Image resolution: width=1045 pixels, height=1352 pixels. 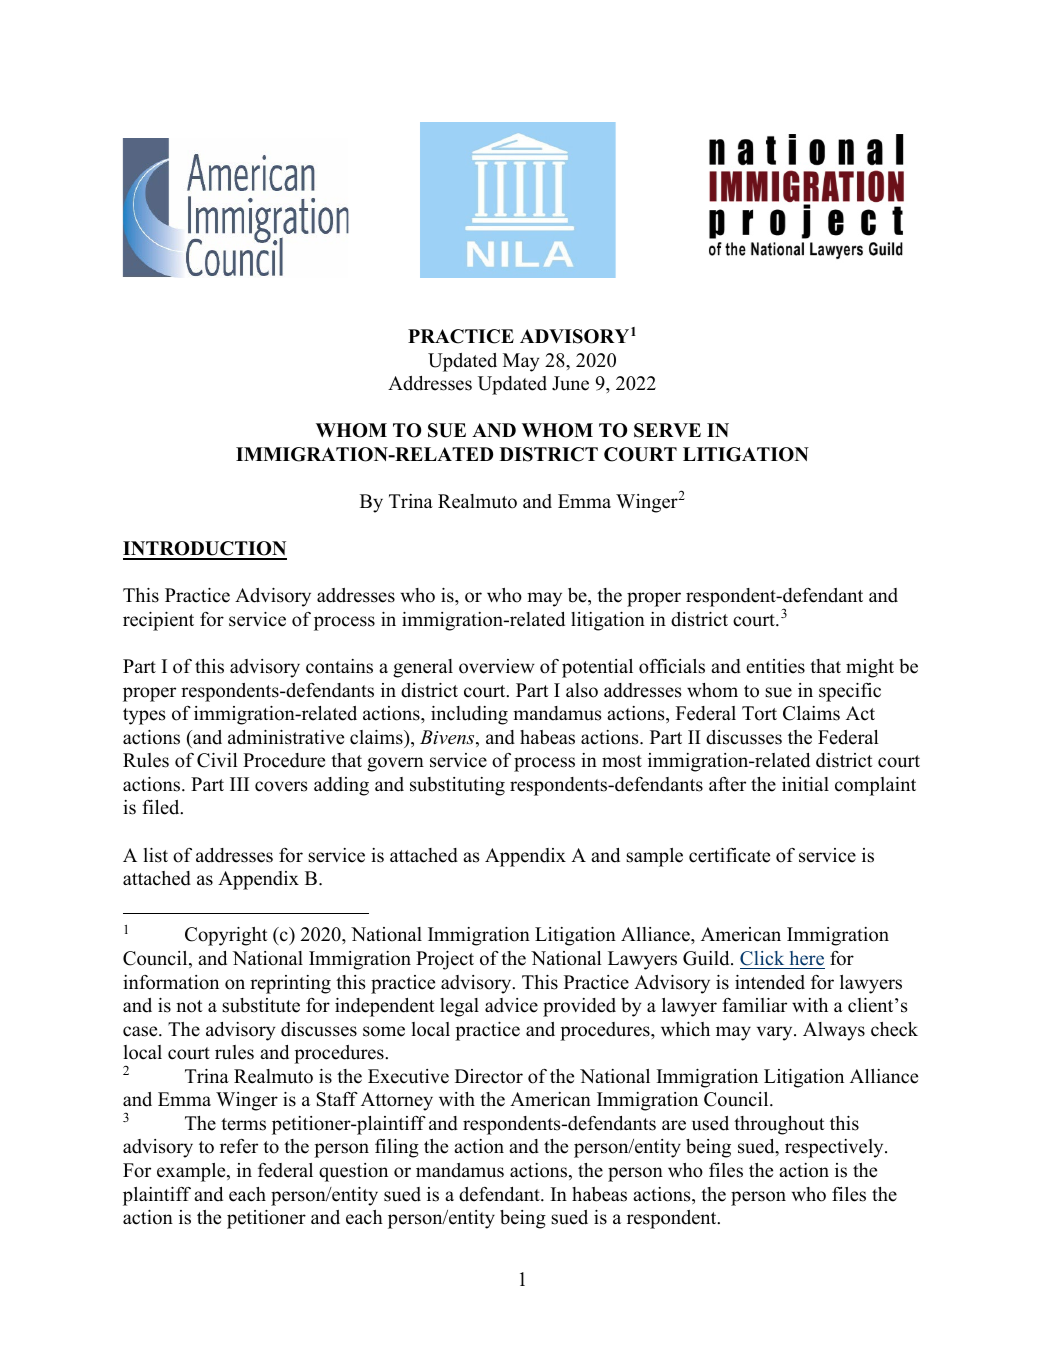 I want to click on Copyright, so click(x=226, y=936).
